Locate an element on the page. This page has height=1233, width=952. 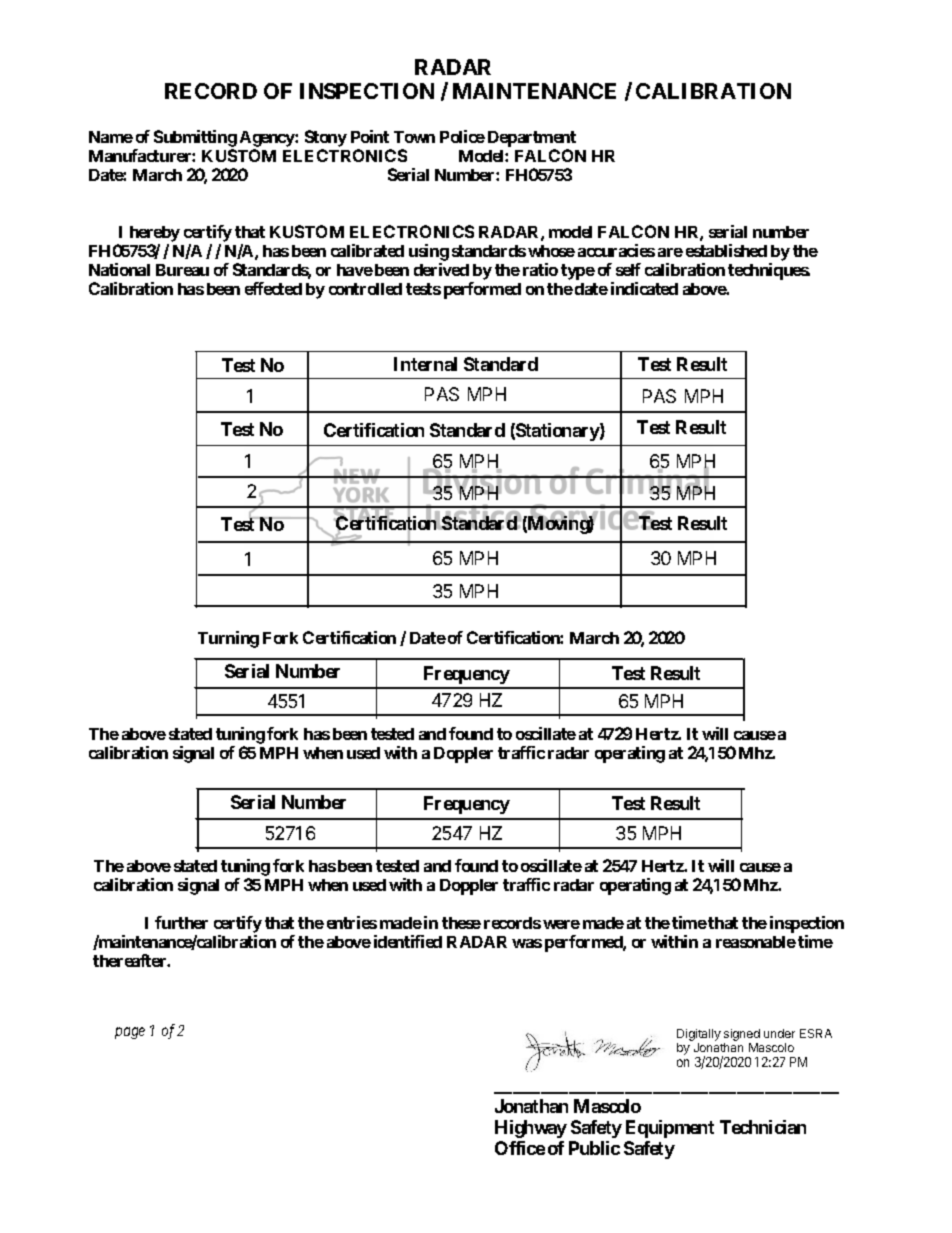
Internal is located at coordinates (425, 364).
